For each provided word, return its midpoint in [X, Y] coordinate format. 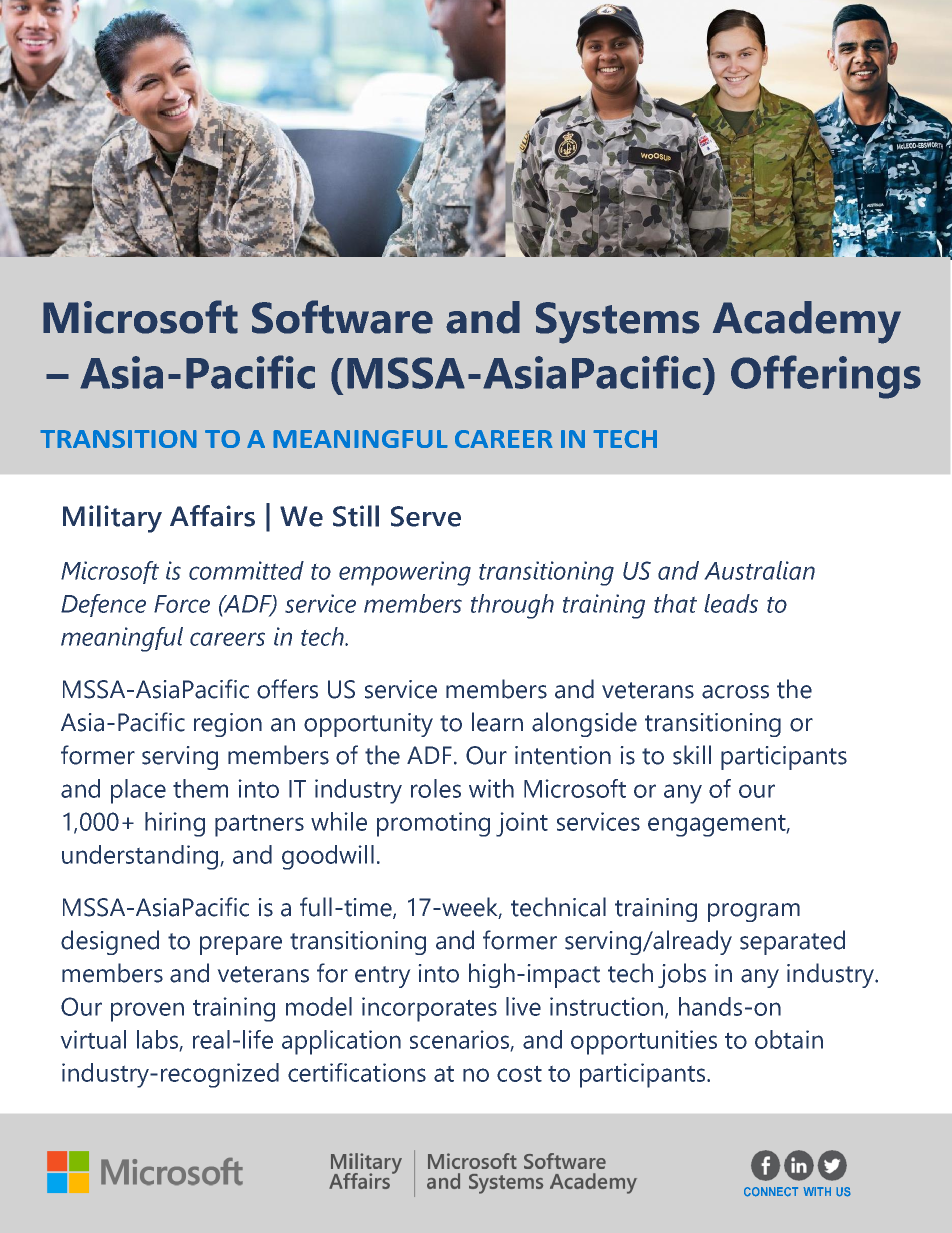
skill [692, 755]
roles [436, 788]
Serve [426, 516]
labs [157, 1039]
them [200, 788]
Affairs [212, 516]
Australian [760, 570]
